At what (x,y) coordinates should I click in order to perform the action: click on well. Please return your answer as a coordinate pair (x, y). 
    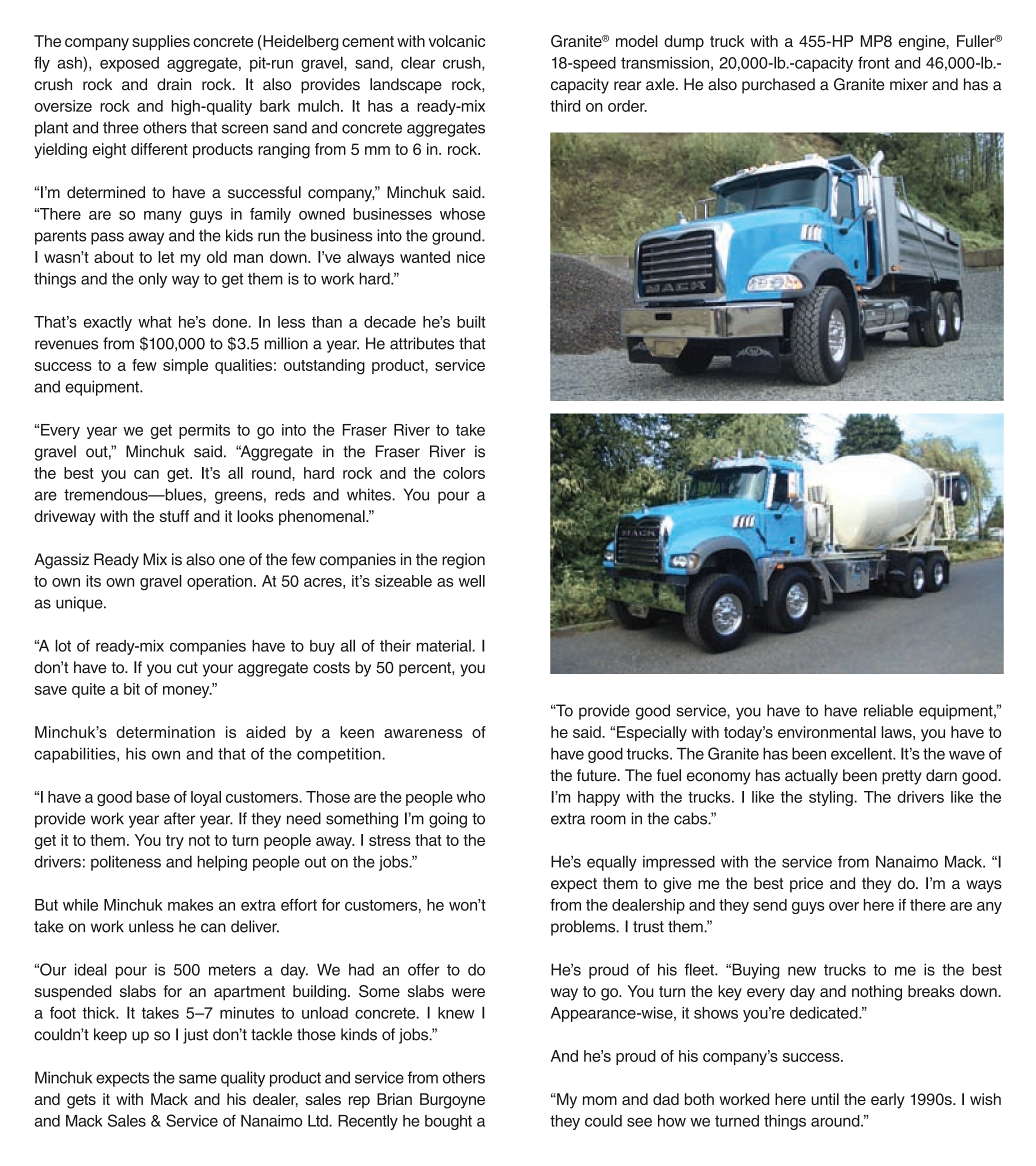
    Looking at the image, I should click on (472, 581).
